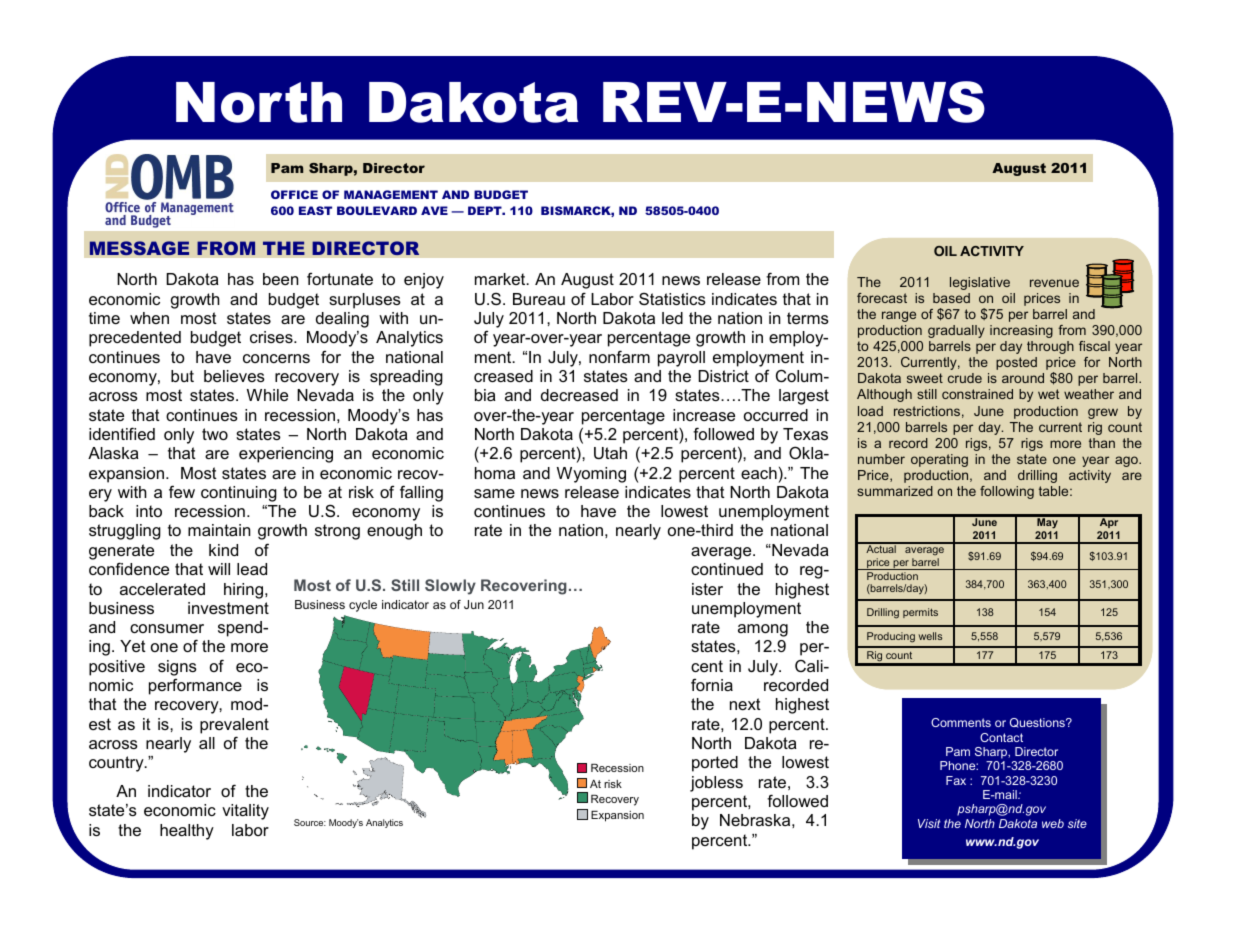 This image has height=952, width=1233. What do you see at coordinates (763, 630) in the image?
I see `among` at bounding box center [763, 630].
